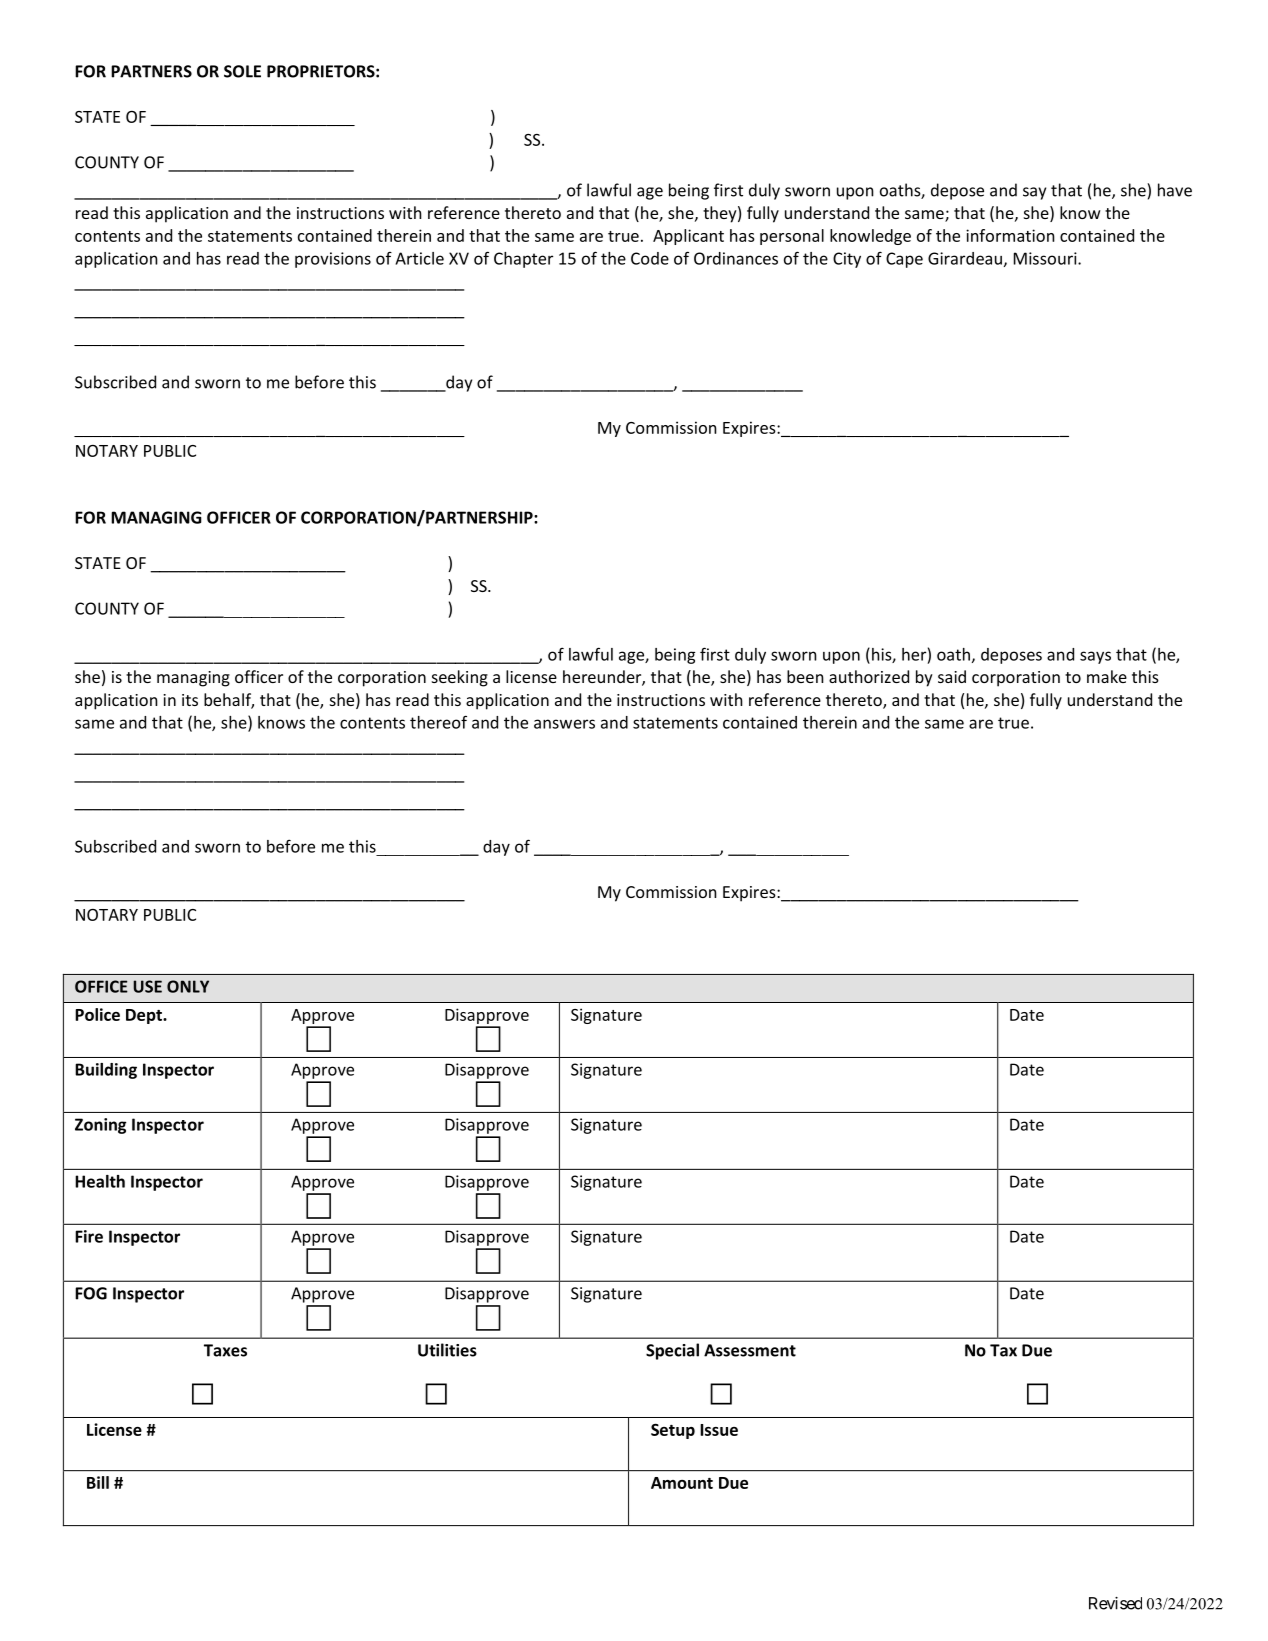  I want to click on its, so click(190, 700).
